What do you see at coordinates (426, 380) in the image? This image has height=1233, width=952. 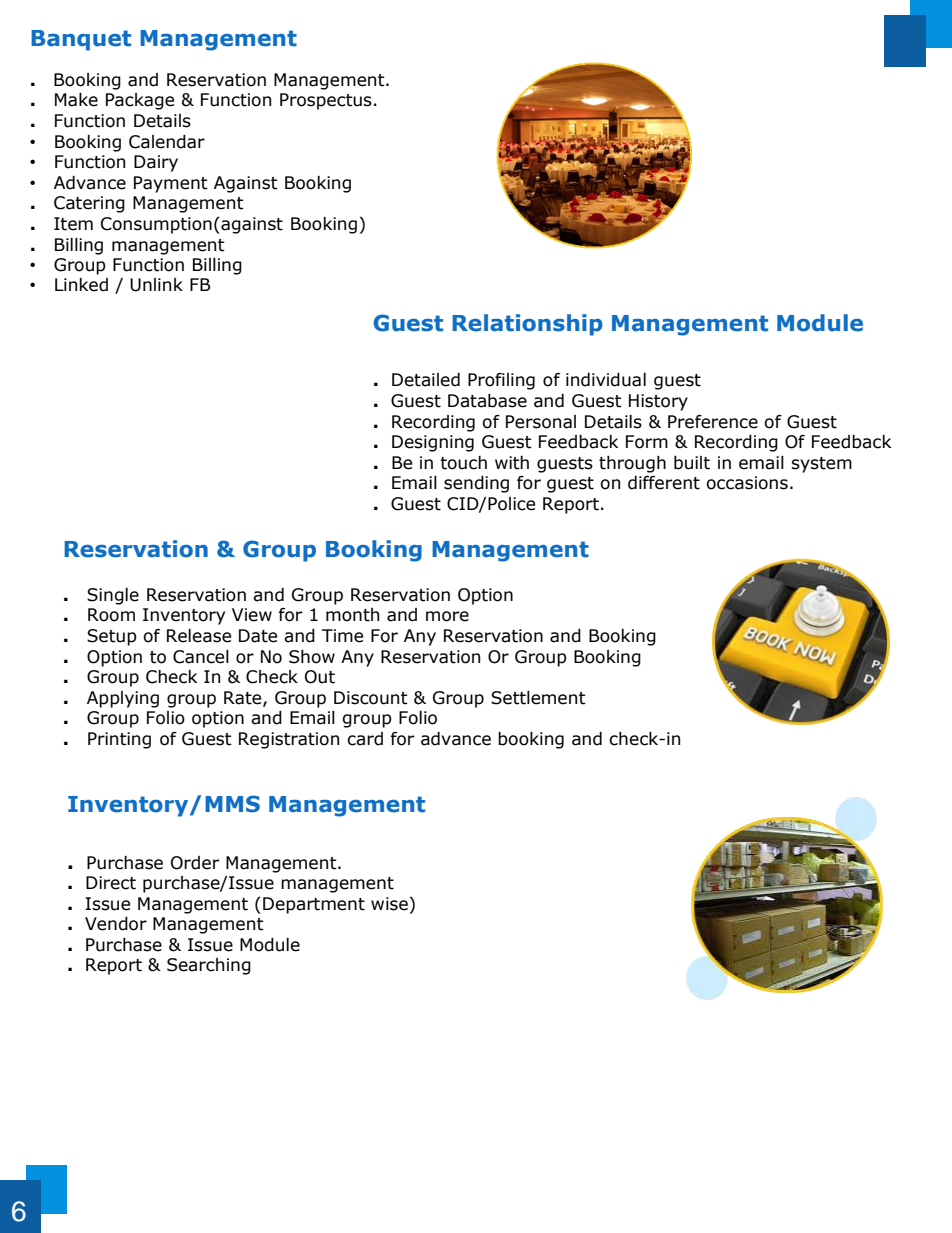 I see `Detailed` at bounding box center [426, 380].
